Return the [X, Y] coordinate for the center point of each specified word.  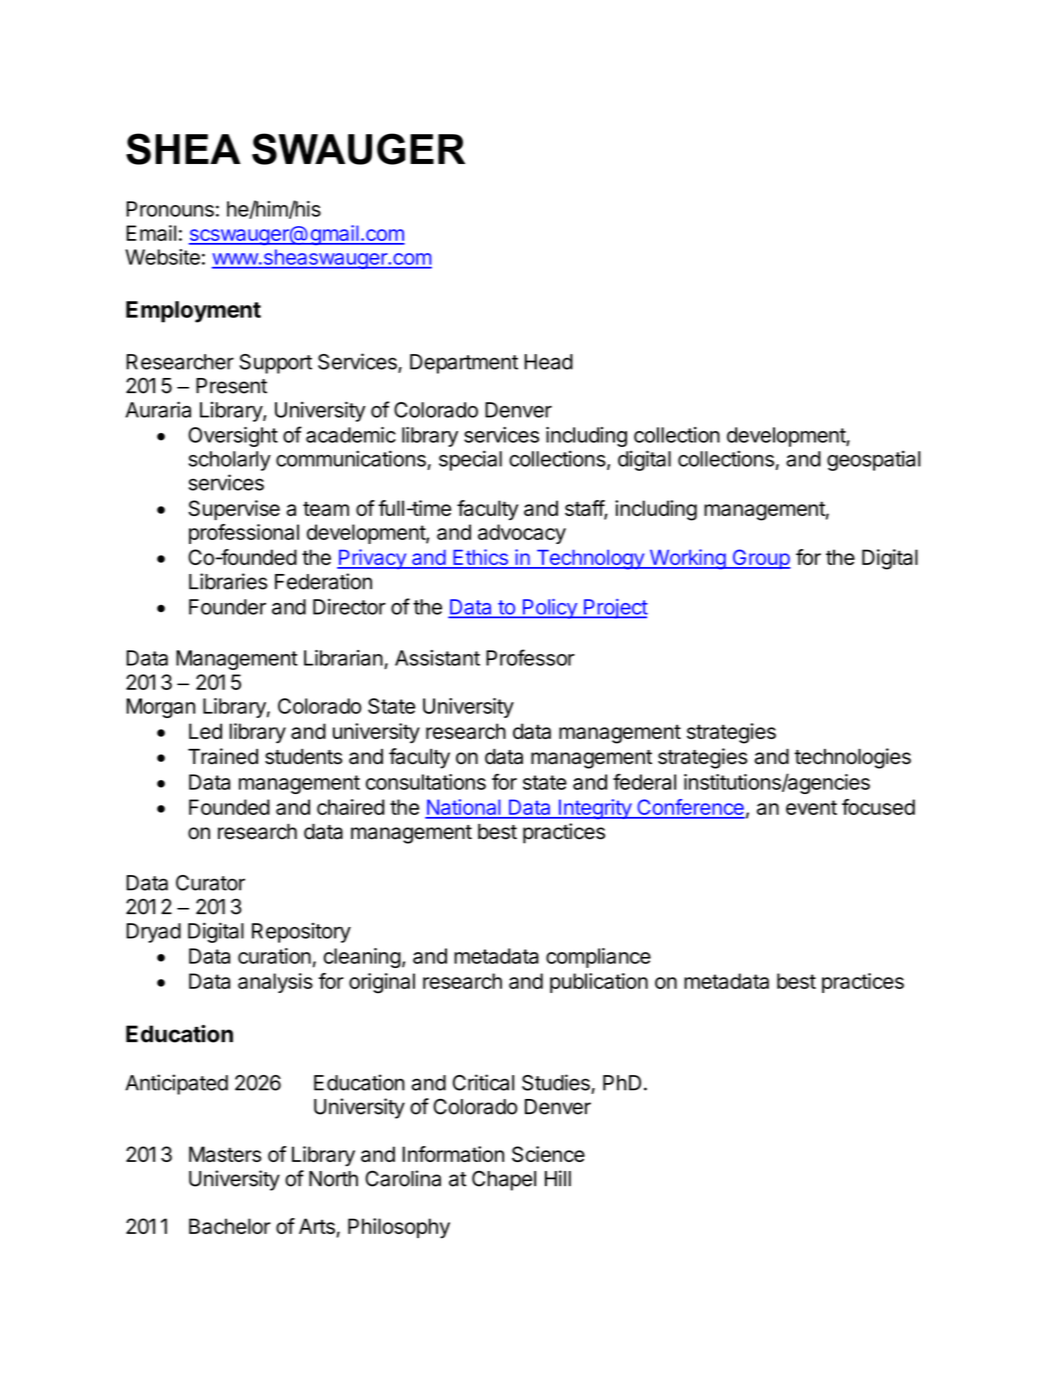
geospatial [874, 460]
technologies [852, 758]
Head [548, 362]
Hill [558, 1178]
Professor [530, 657]
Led [205, 731]
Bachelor [230, 1226]
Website [162, 257]
